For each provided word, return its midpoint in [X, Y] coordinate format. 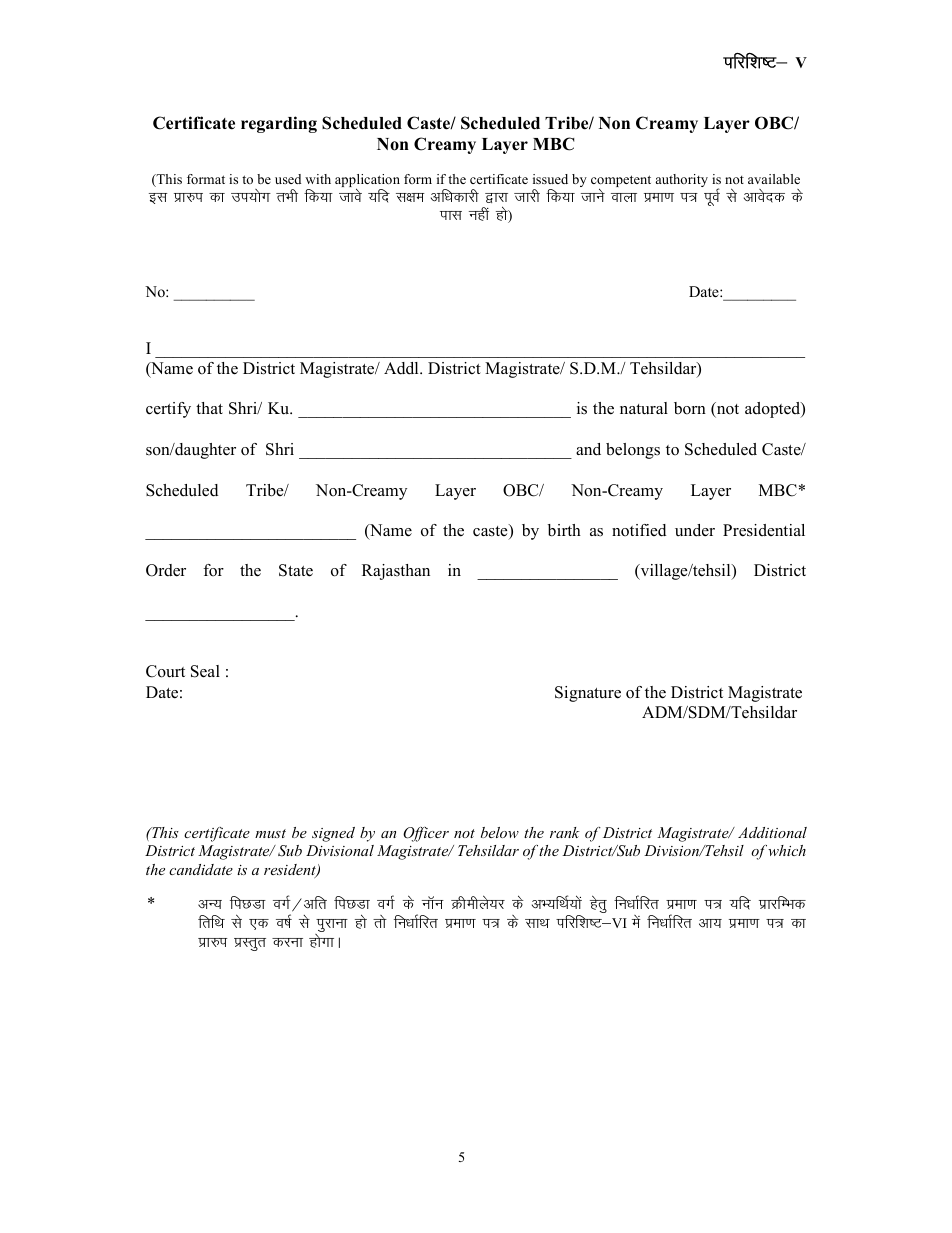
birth [564, 530]
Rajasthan [396, 572]
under [695, 530]
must [270, 833]
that [209, 408]
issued [550, 179]
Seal [205, 671]
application [367, 182]
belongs [633, 451]
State [296, 570]
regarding [279, 124]
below [500, 832]
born [690, 408]
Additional [772, 832]
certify [168, 410]
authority [682, 180]
